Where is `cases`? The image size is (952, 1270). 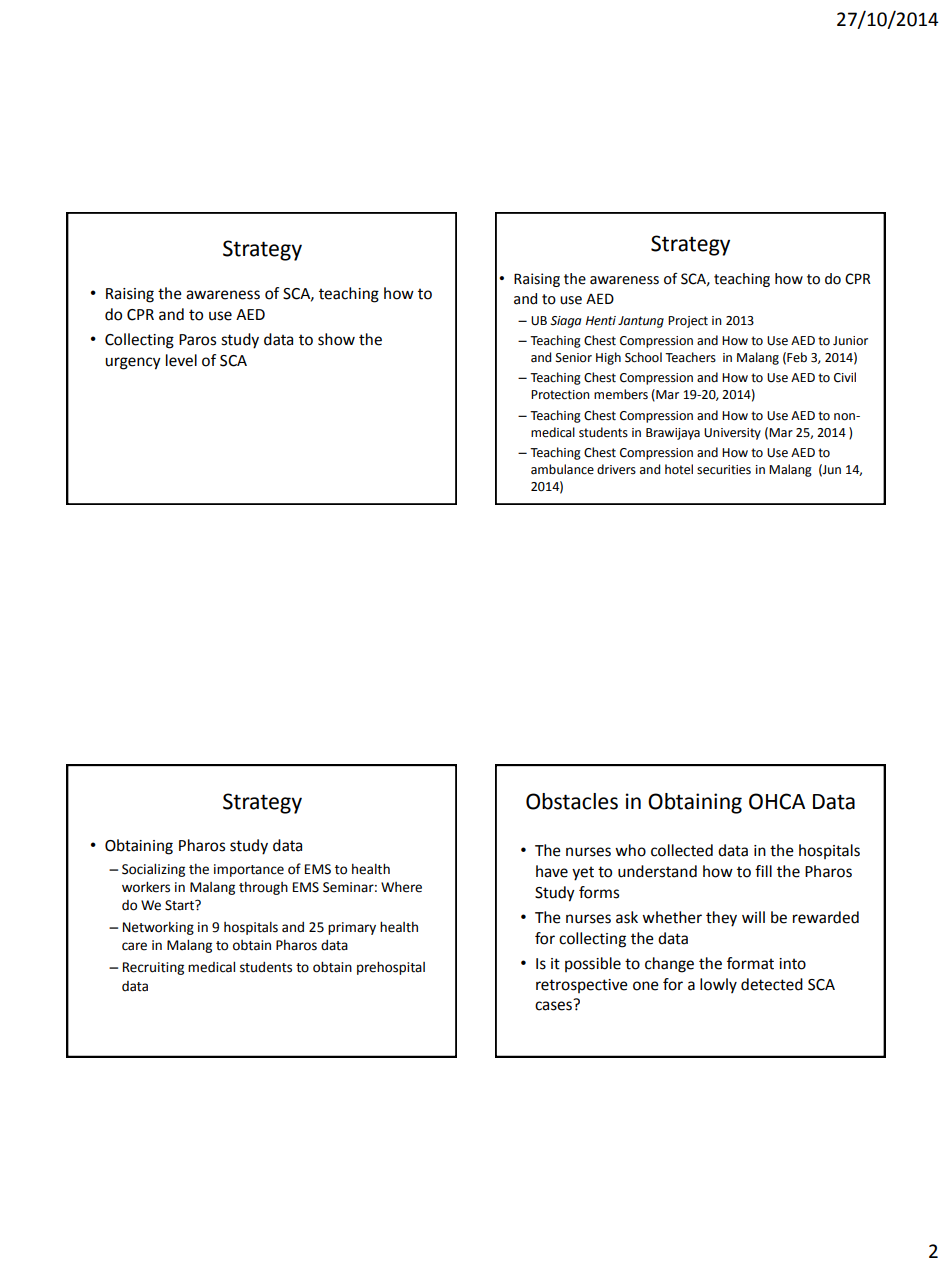 cases is located at coordinates (553, 1006).
